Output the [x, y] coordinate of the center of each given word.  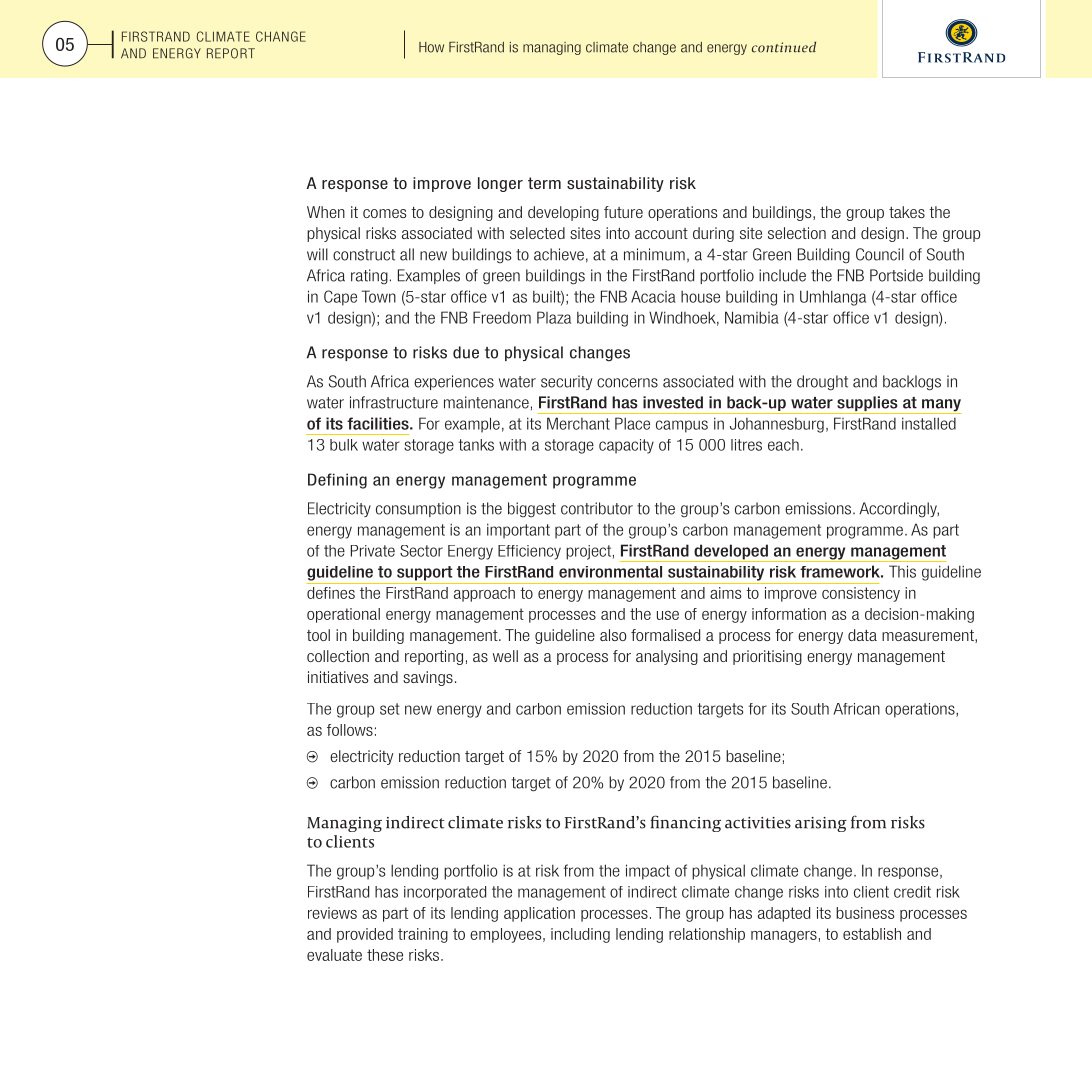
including [580, 935]
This [902, 571]
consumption [418, 509]
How [431, 47]
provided [365, 935]
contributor [597, 508]
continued [784, 47]
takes [907, 212]
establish [872, 934]
